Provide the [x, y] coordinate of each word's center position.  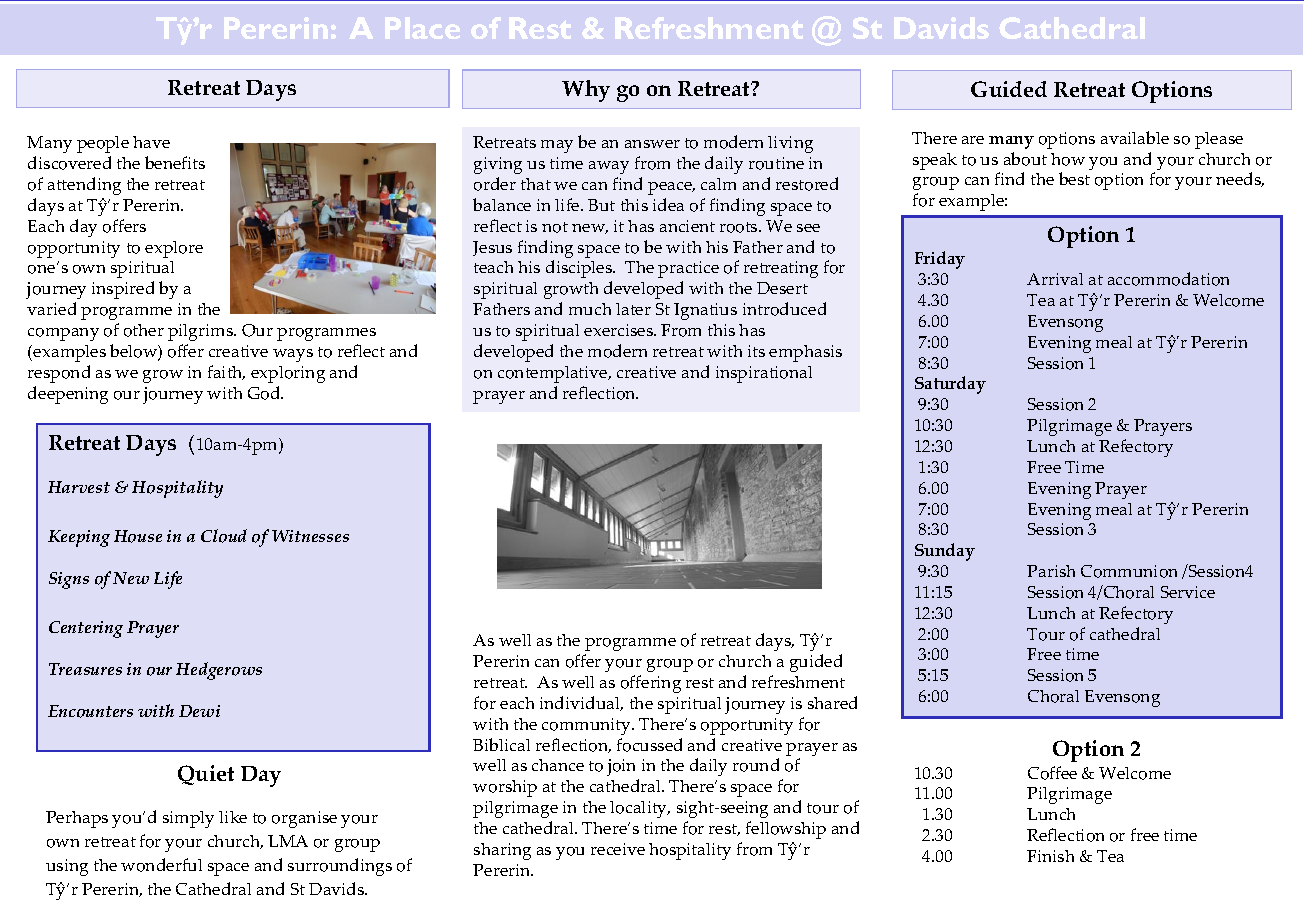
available [1135, 137]
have [151, 142]
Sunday [945, 552]
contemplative [554, 374]
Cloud [224, 536]
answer [652, 144]
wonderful [161, 865]
